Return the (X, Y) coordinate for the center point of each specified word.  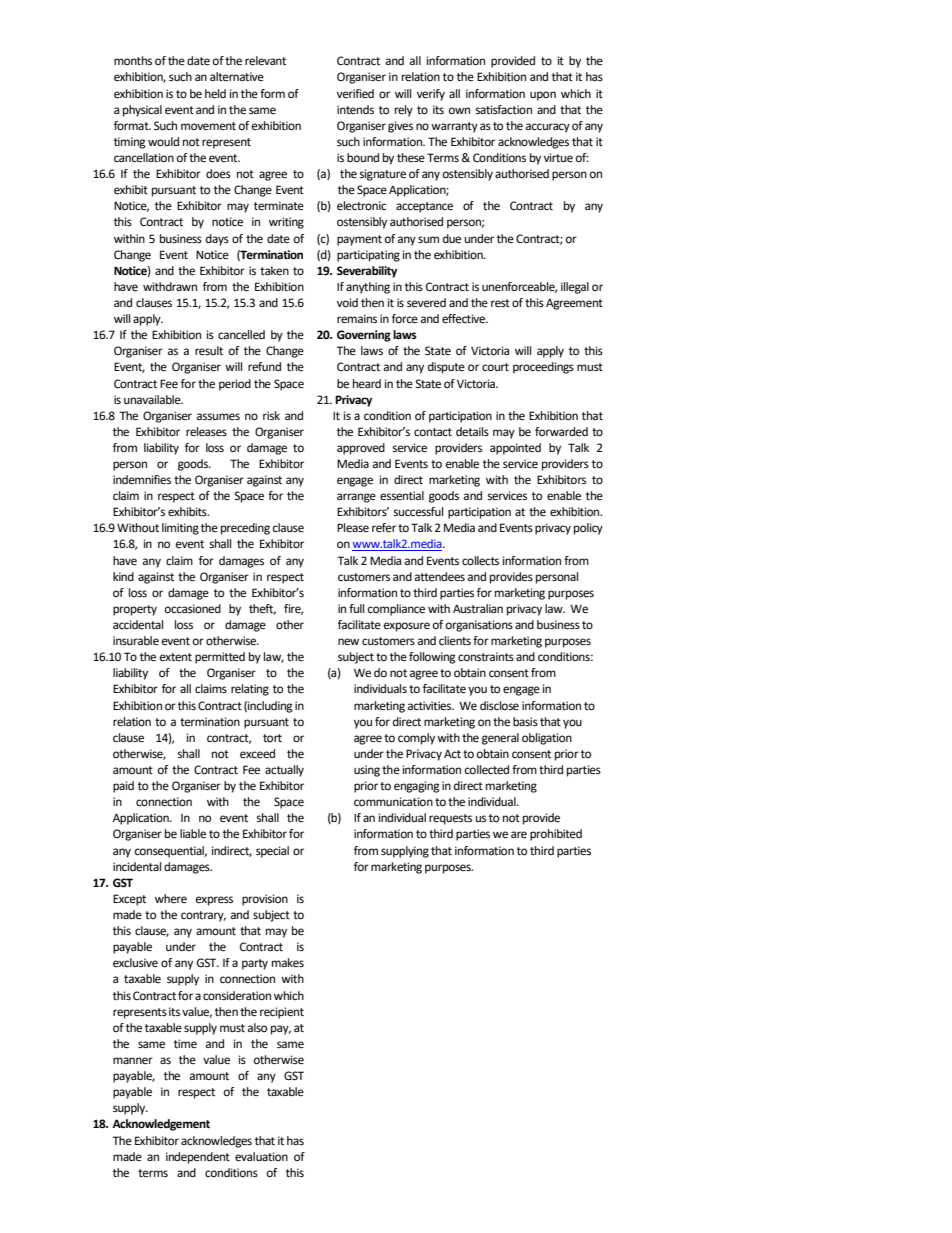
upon (543, 96)
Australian (478, 608)
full (356, 608)
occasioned (193, 609)
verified (355, 94)
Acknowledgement (161, 1125)
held (215, 94)
